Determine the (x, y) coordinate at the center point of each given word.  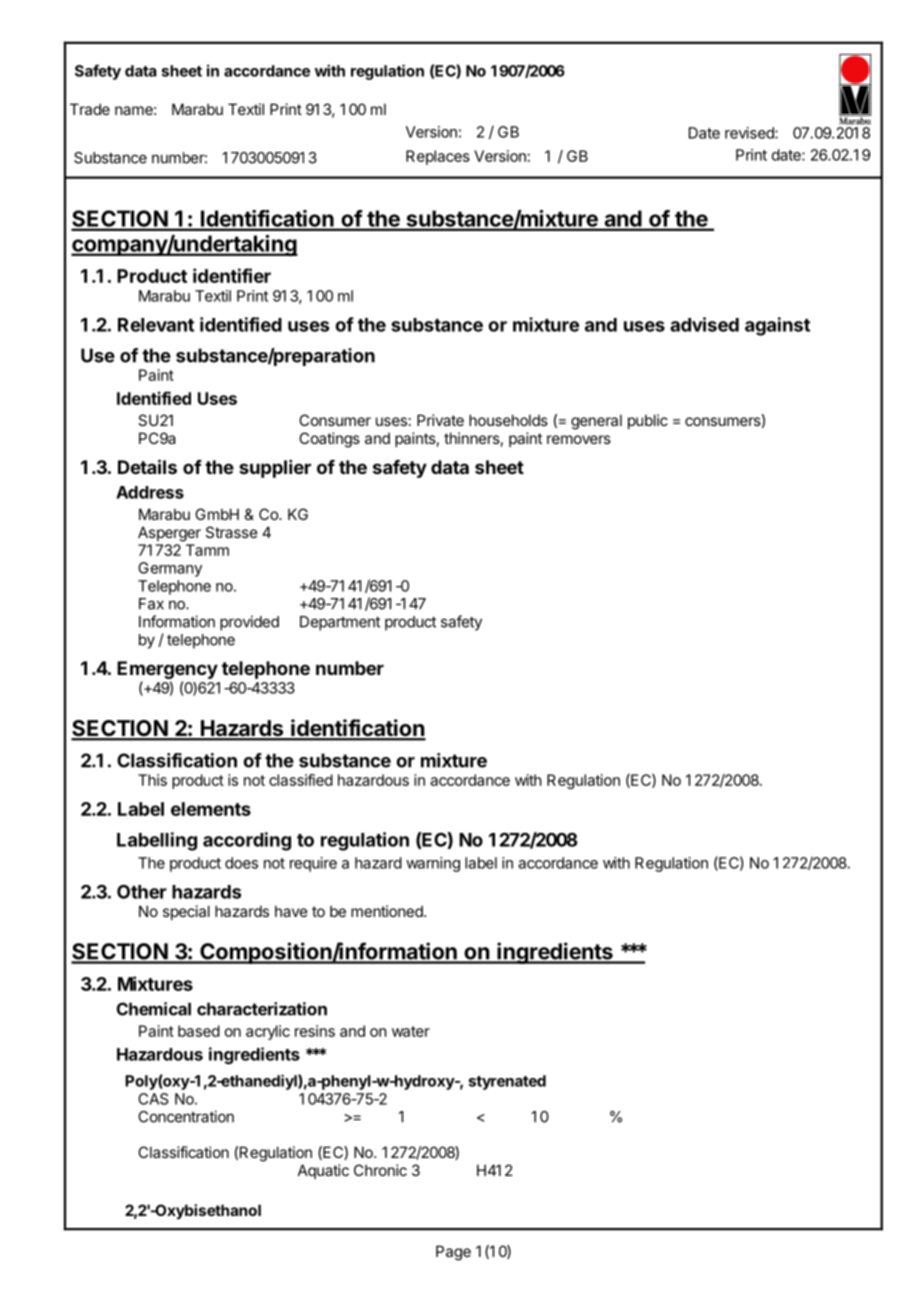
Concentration (186, 1116)
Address (150, 492)
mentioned (388, 911)
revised (750, 133)
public (648, 421)
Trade (90, 109)
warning (433, 864)
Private (440, 420)
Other (142, 891)
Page (453, 1253)
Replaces (438, 157)
